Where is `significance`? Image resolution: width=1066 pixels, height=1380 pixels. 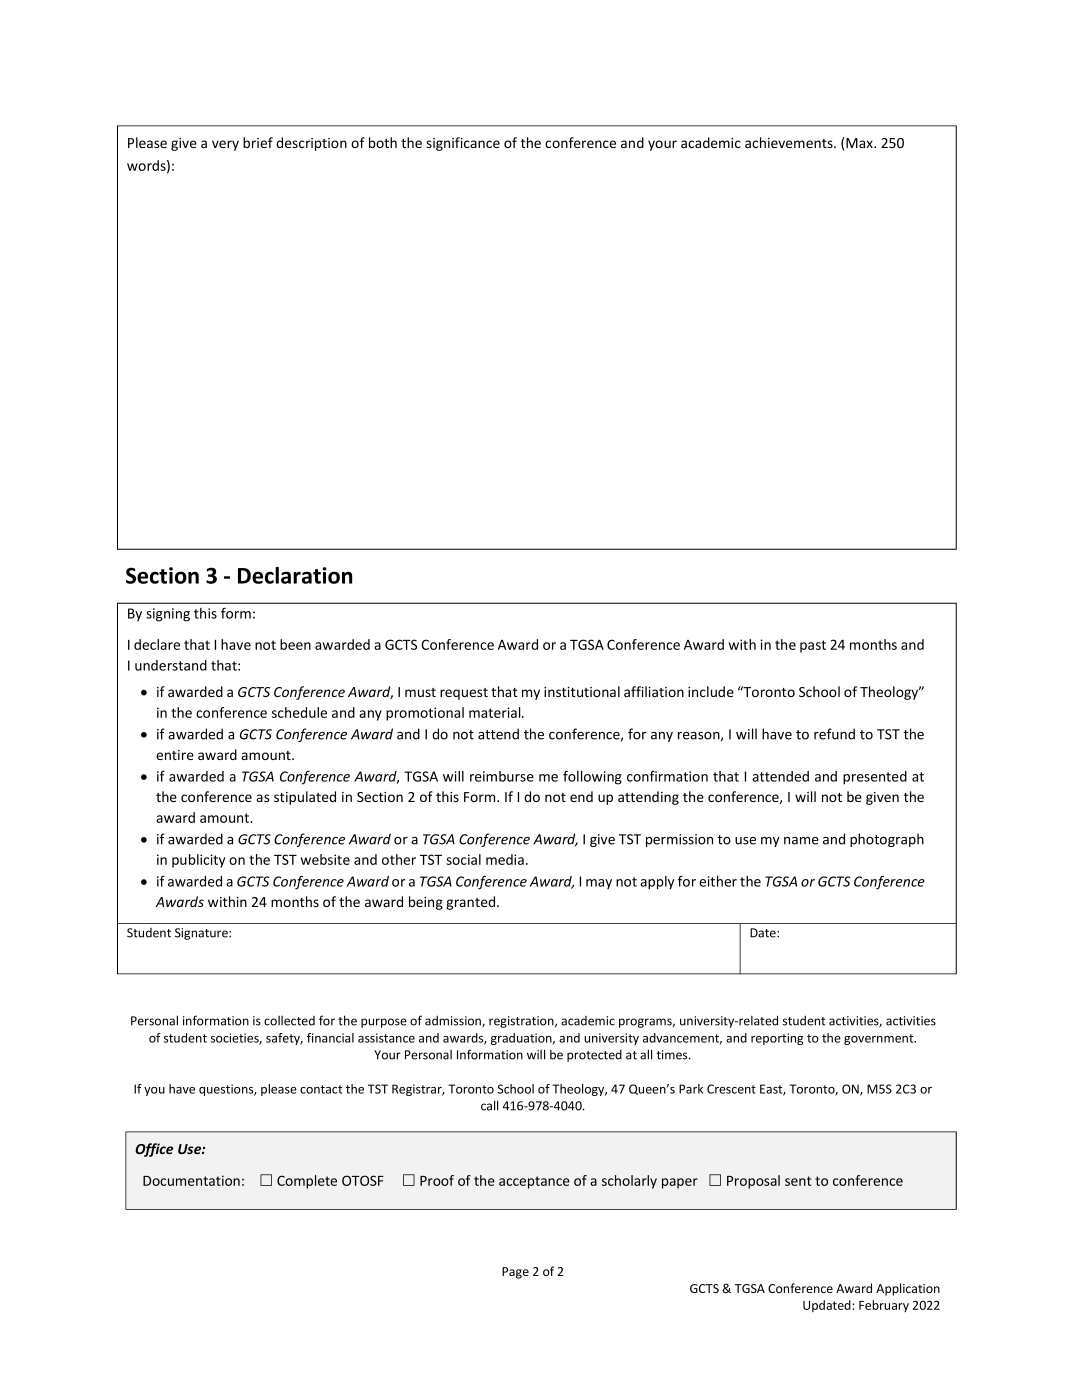 significance is located at coordinates (463, 144).
